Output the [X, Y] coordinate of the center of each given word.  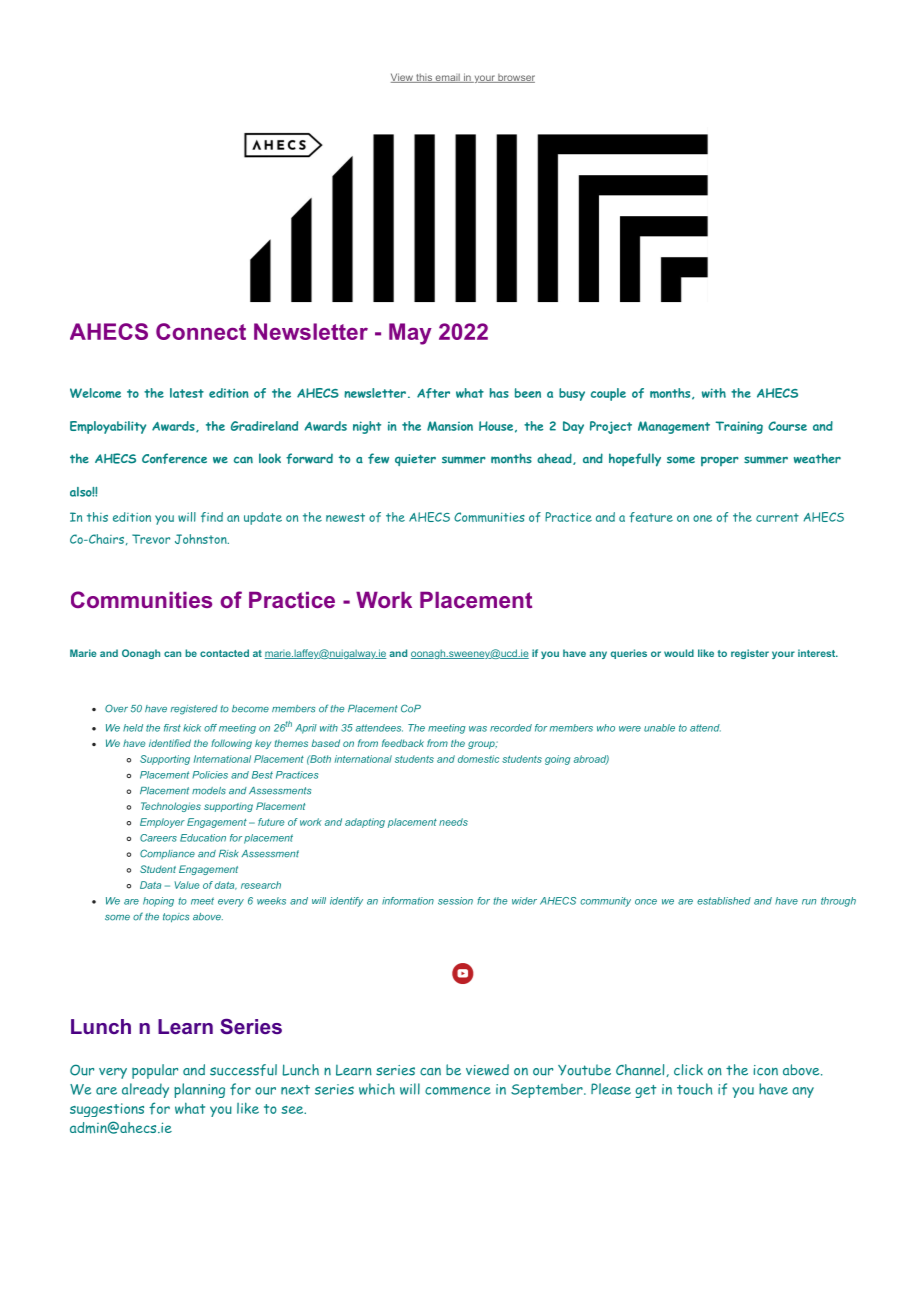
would [679, 653]
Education [203, 838]
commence [458, 1091]
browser [515, 78]
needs [453, 822]
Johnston [202, 539]
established [724, 901]
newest [345, 517]
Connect [201, 331]
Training [739, 427]
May [410, 334]
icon [766, 1070]
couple [608, 394]
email [447, 78]
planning [199, 1090]
